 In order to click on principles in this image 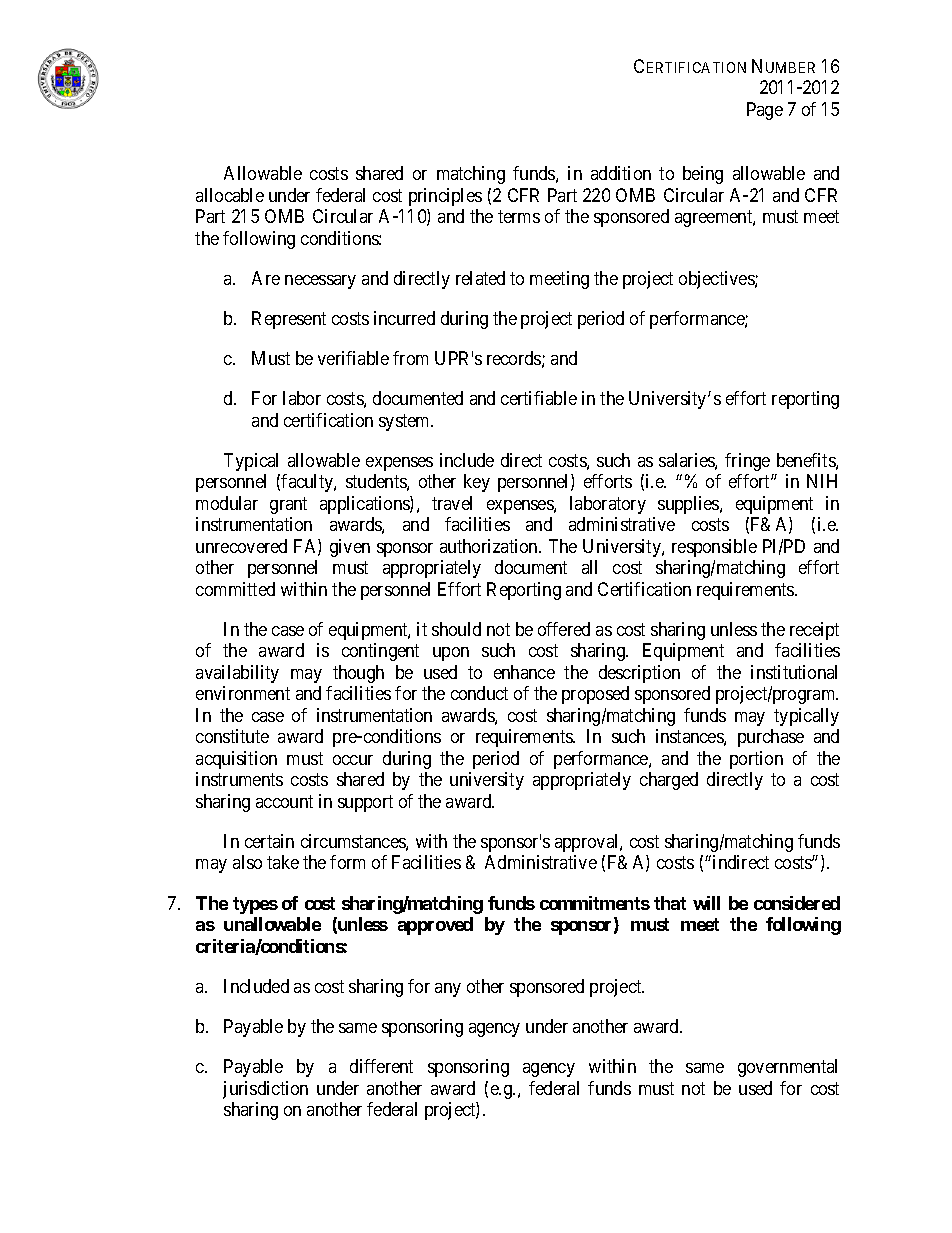, I will do `click(445, 197)`.
